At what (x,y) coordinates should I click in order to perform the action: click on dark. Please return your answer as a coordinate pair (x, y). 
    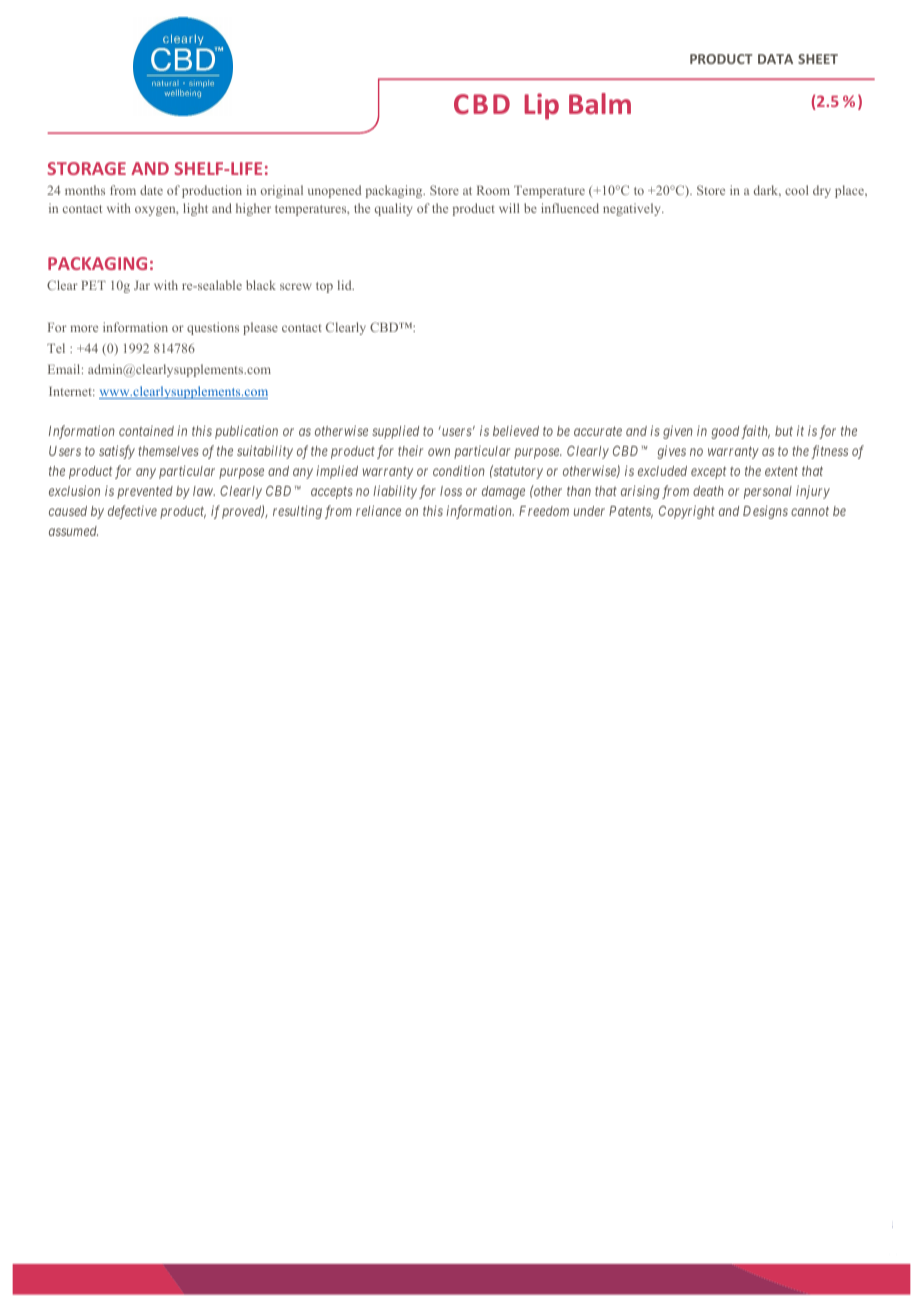
    Looking at the image, I should click on (767, 191).
